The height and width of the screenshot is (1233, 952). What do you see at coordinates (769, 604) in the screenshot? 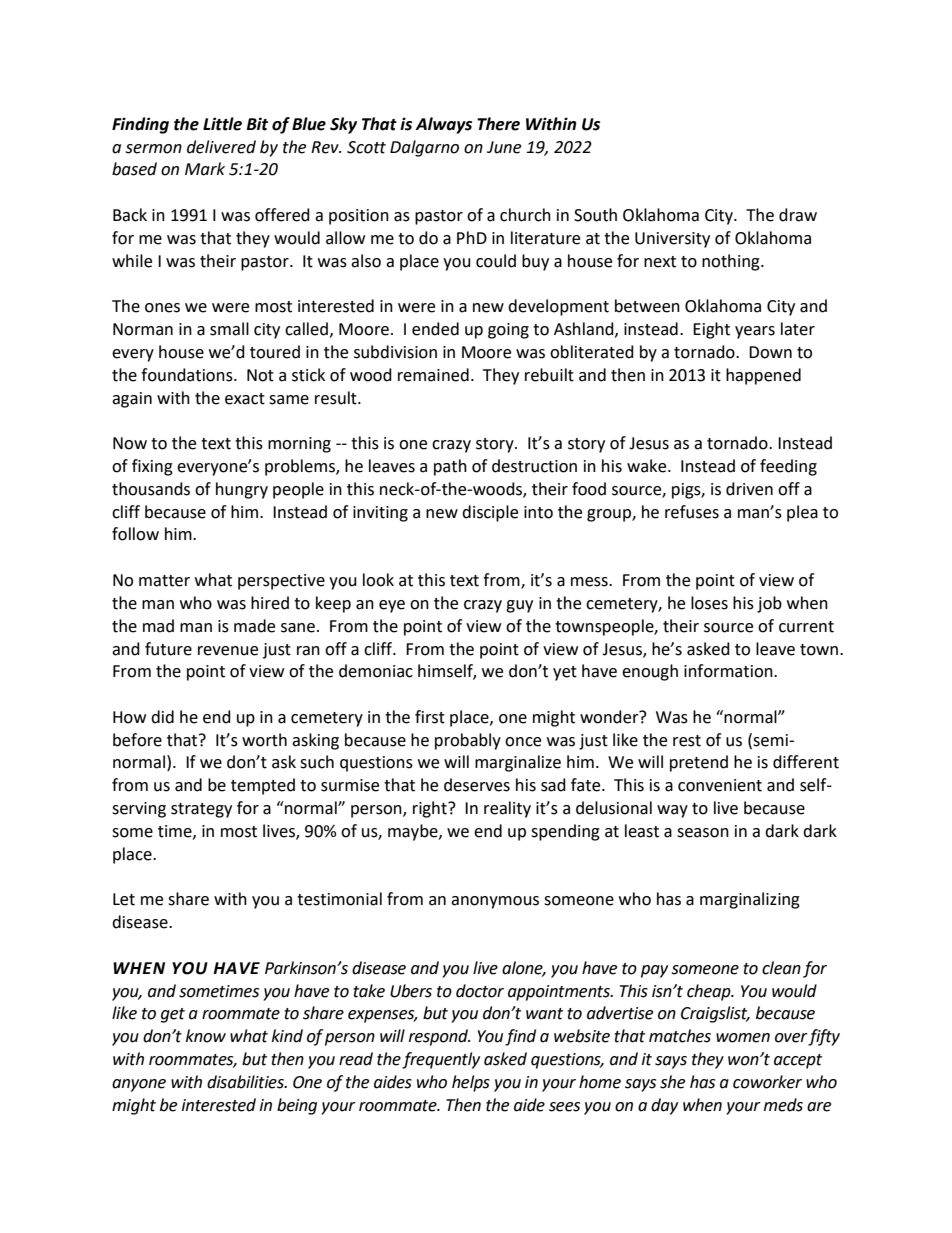
I see `job` at bounding box center [769, 604].
